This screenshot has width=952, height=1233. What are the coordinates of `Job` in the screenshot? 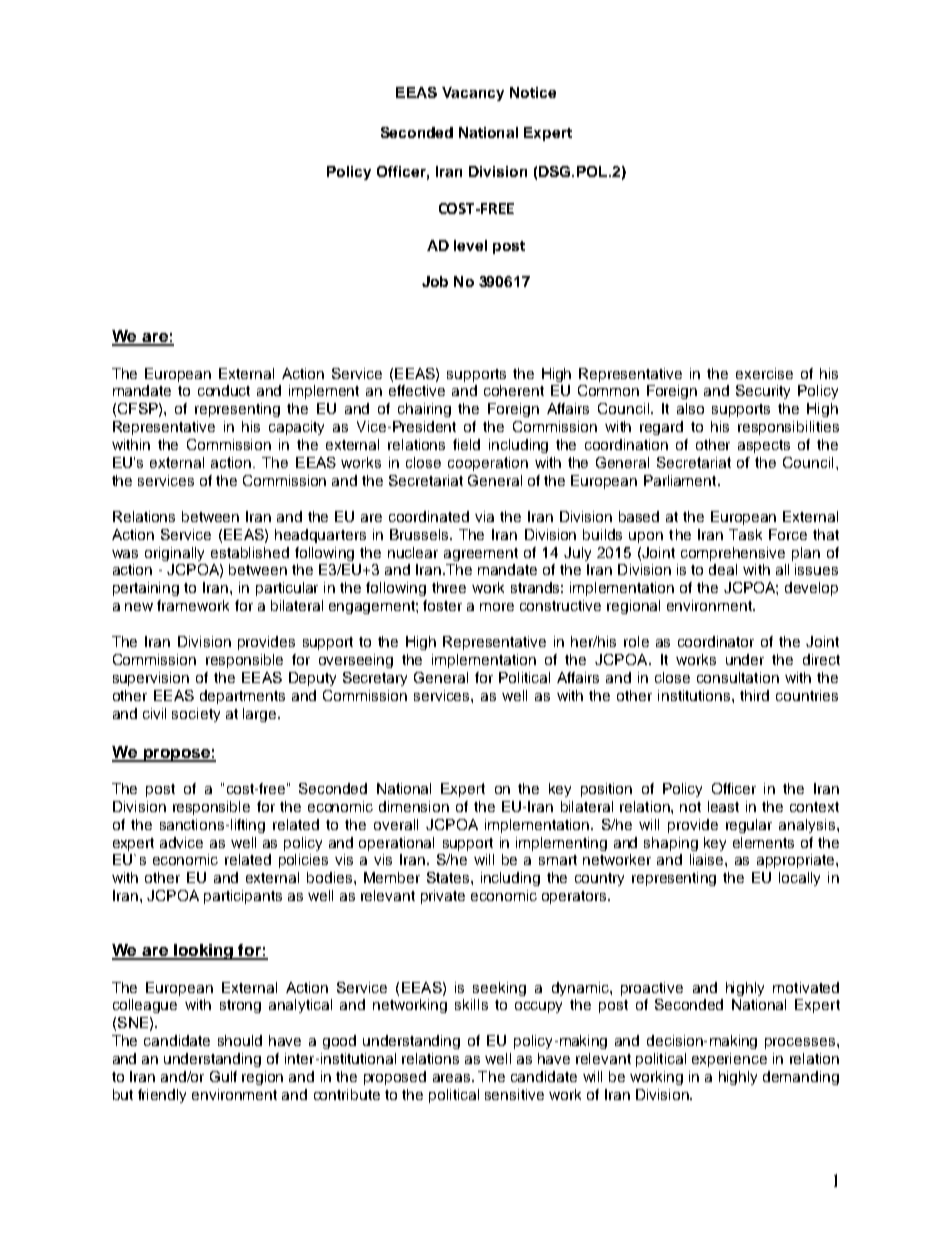 It's located at (435, 281).
